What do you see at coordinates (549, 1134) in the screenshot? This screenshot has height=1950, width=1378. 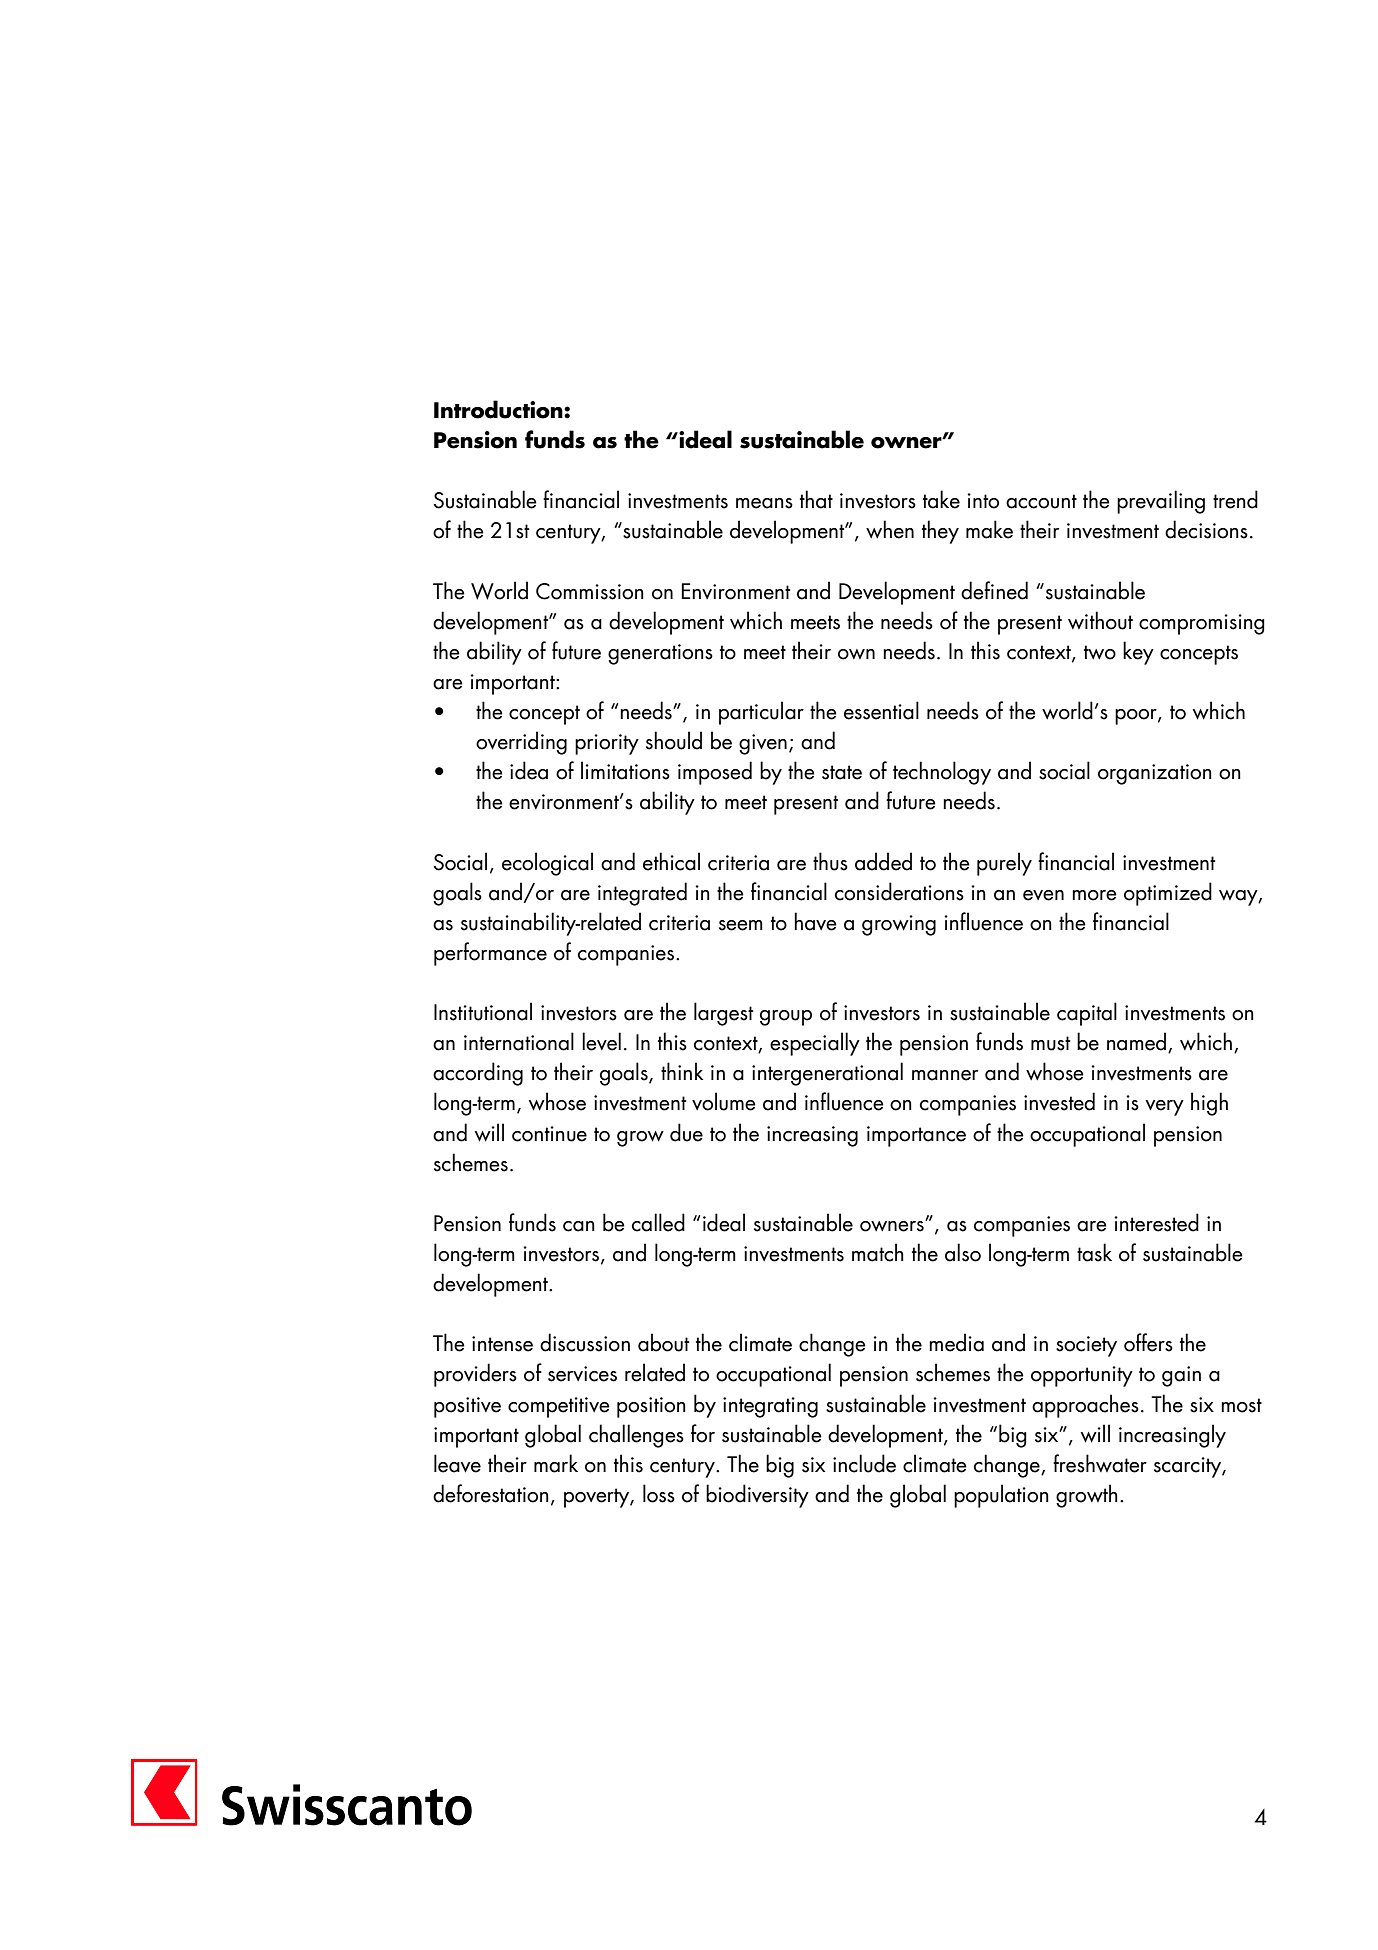 I see `continue` at bounding box center [549, 1134].
